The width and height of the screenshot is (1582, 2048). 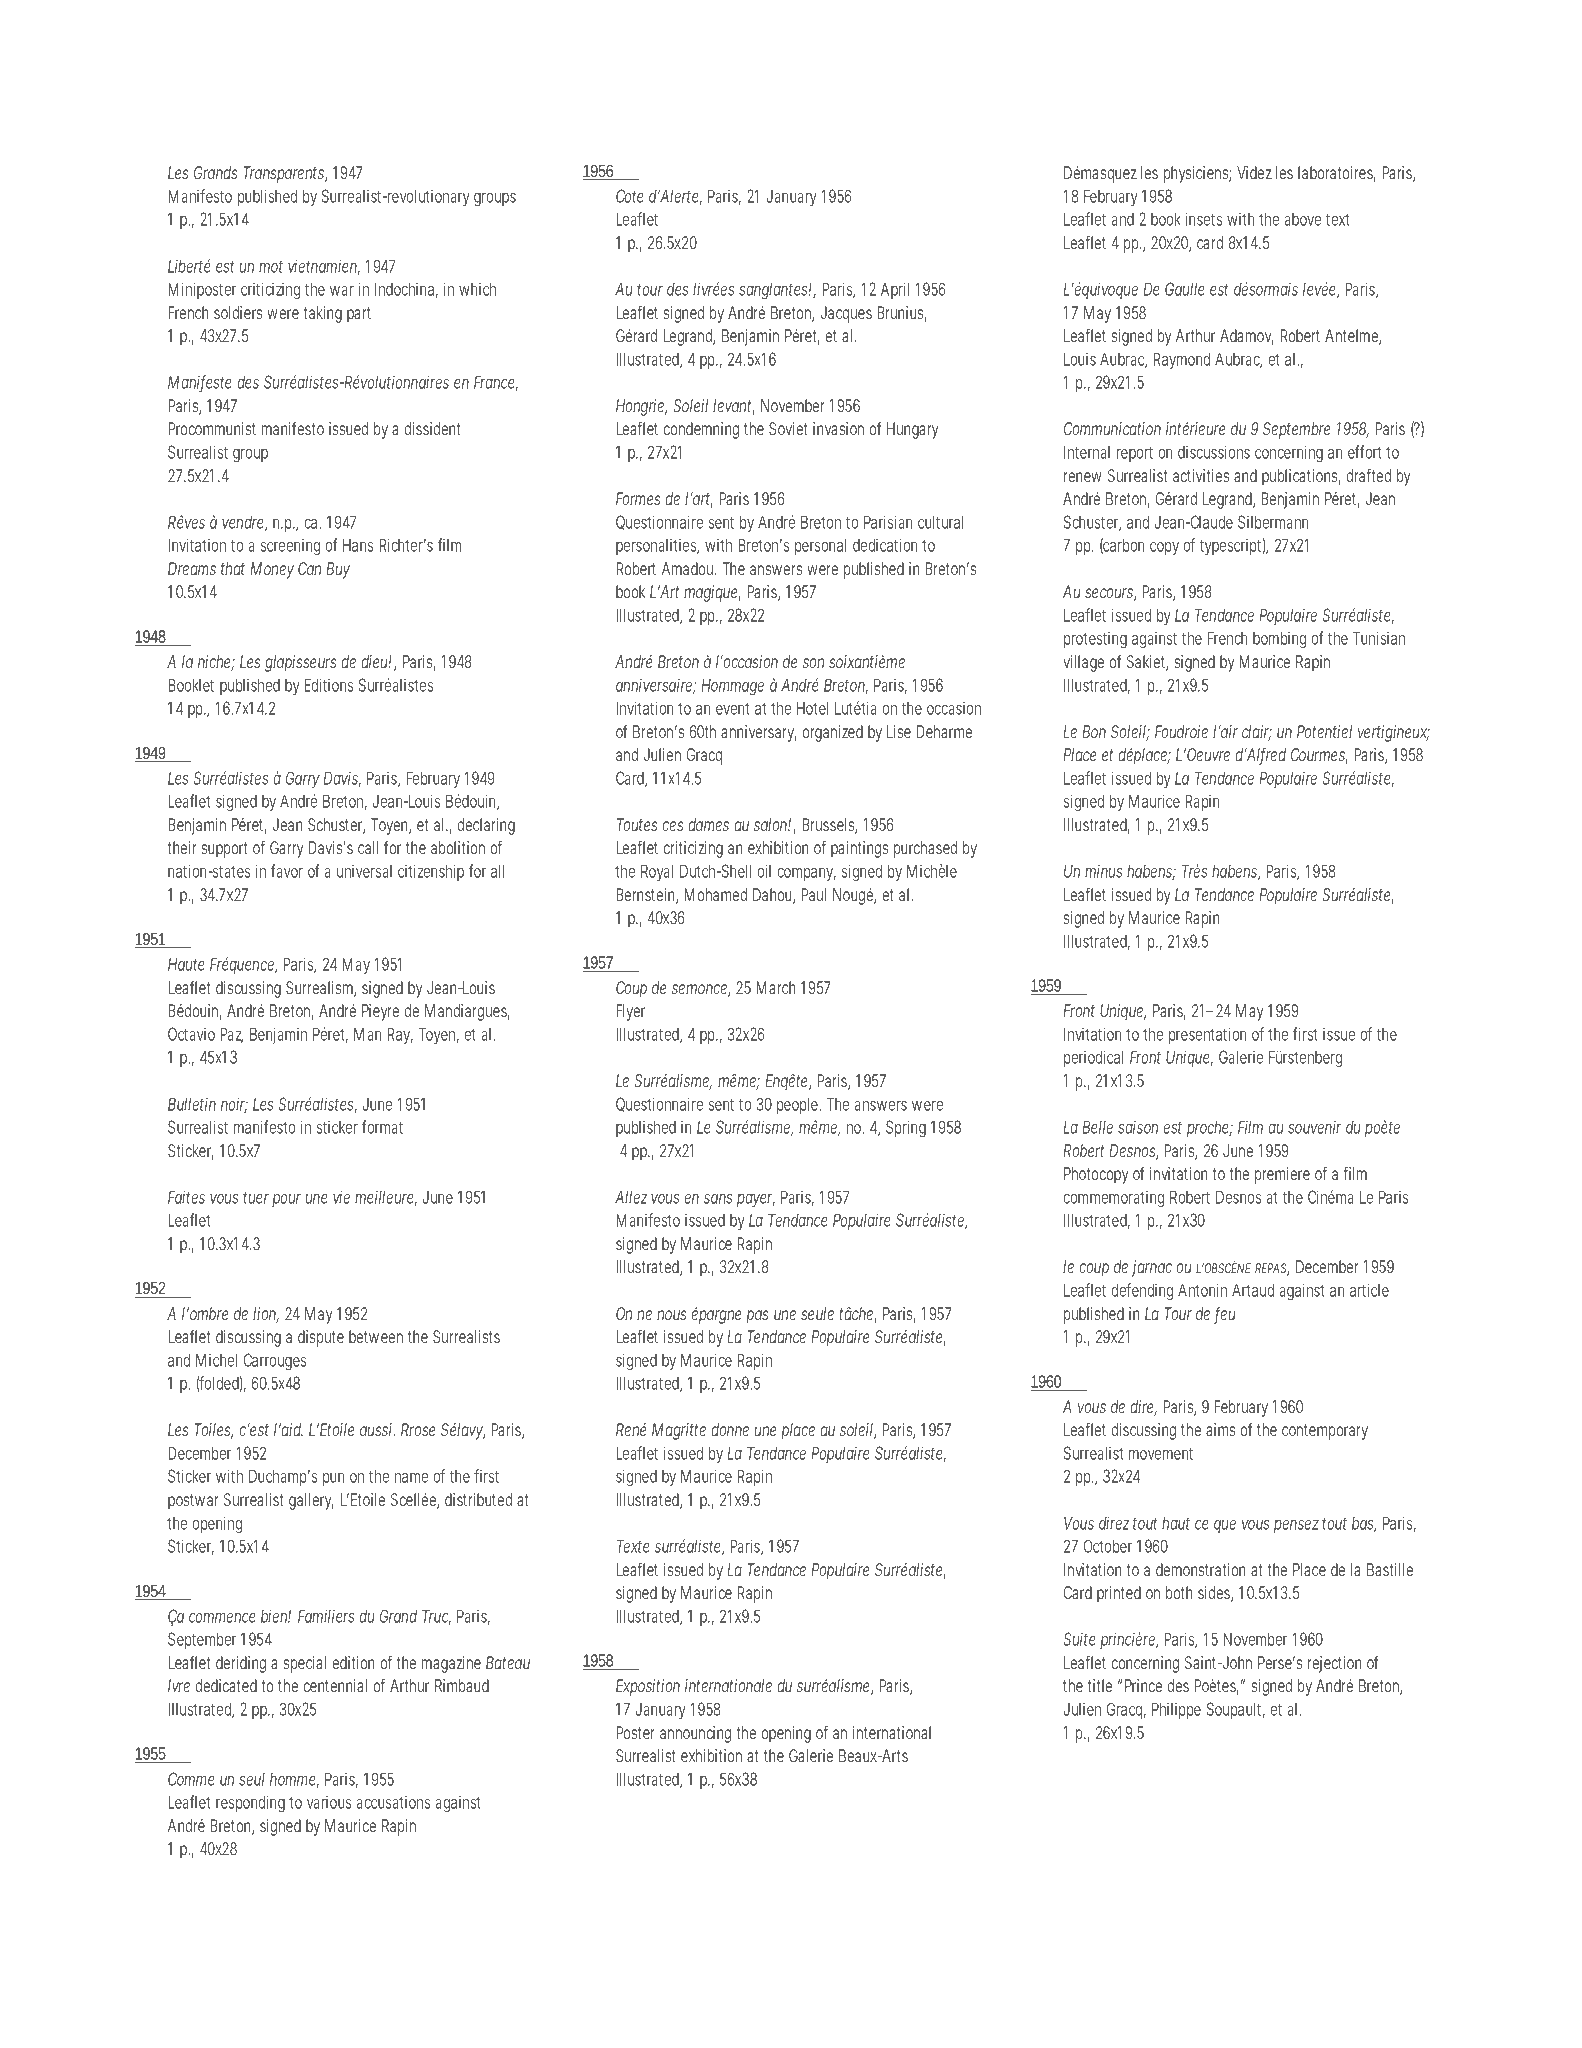 What do you see at coordinates (338, 570) in the screenshot?
I see `Buy` at bounding box center [338, 570].
